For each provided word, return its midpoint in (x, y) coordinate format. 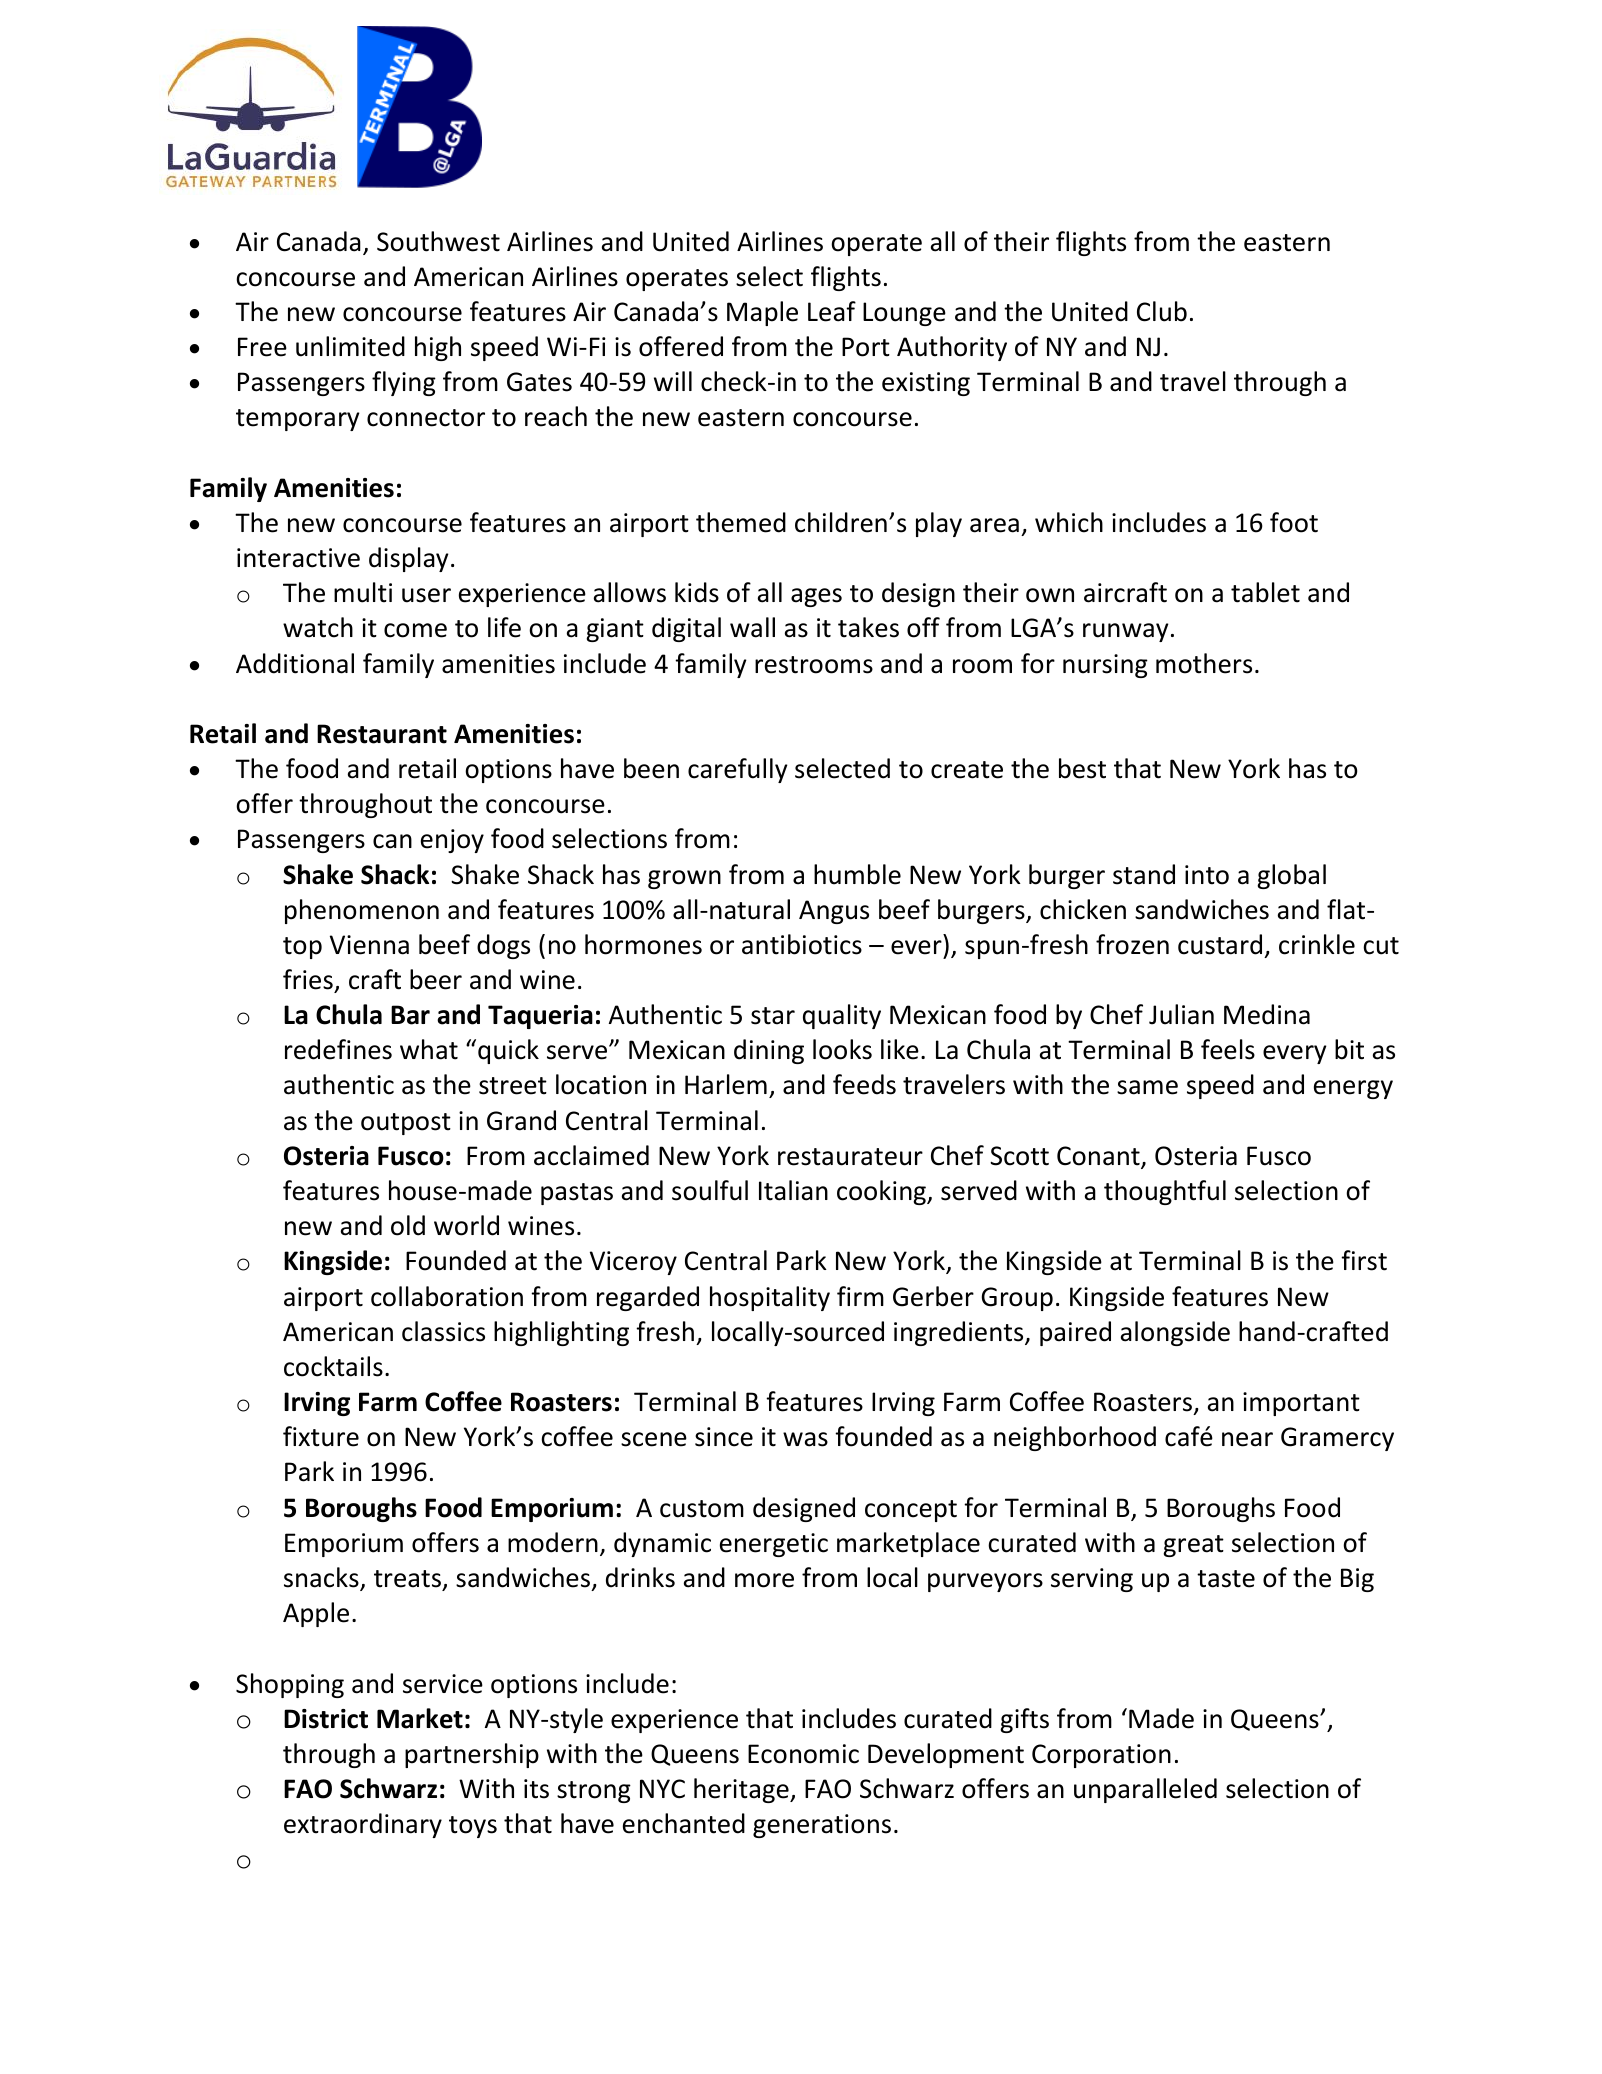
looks (842, 1049)
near (1247, 1439)
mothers (1204, 663)
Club (1162, 311)
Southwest (438, 241)
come (415, 630)
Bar (410, 1015)
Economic (803, 1754)
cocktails (333, 1366)
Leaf (832, 311)
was (805, 1439)
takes (868, 627)
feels (1228, 1049)
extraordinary (363, 1825)
